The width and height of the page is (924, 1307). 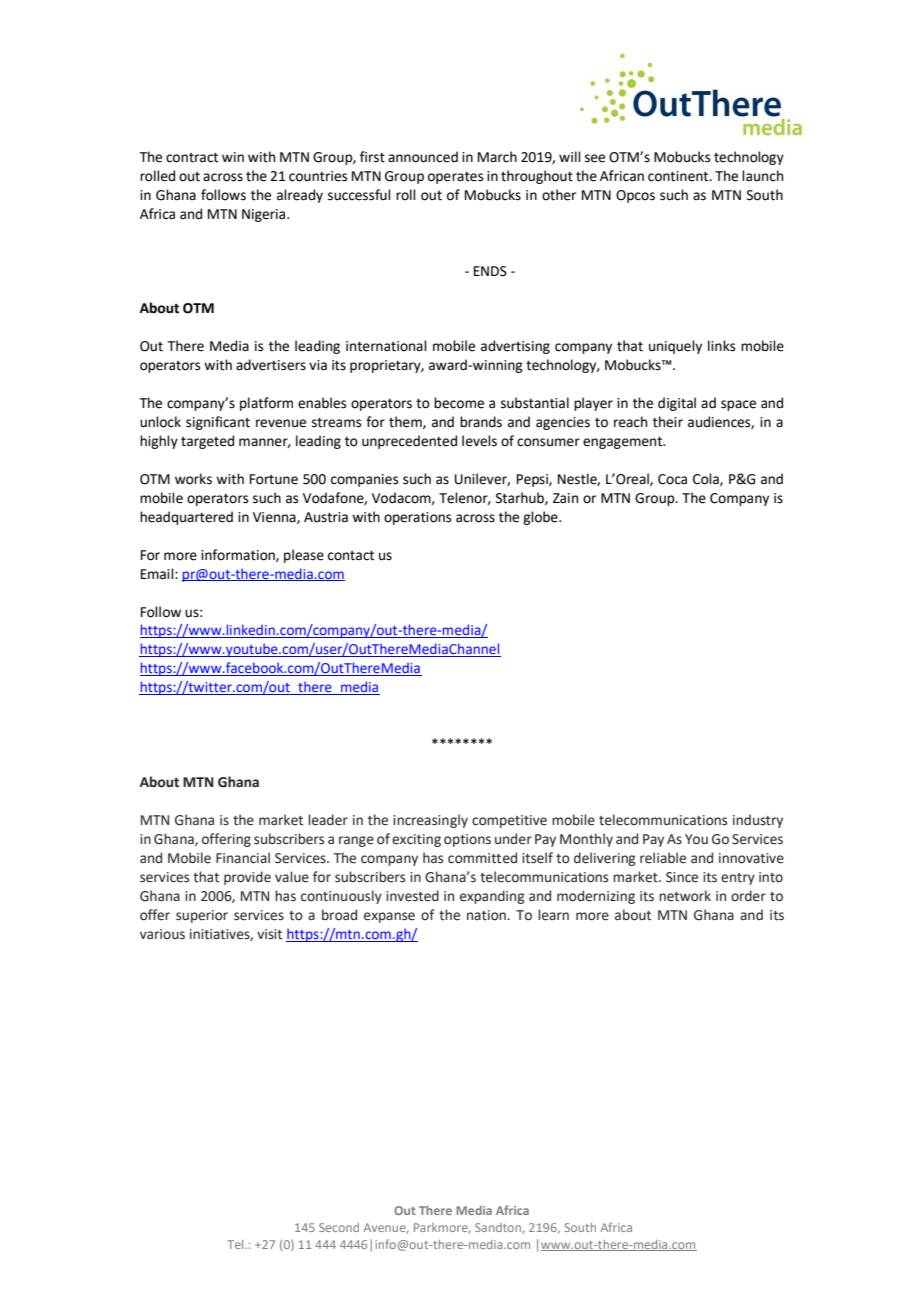 What do you see at coordinates (265, 215) in the page?
I see `Nigeria` at bounding box center [265, 215].
